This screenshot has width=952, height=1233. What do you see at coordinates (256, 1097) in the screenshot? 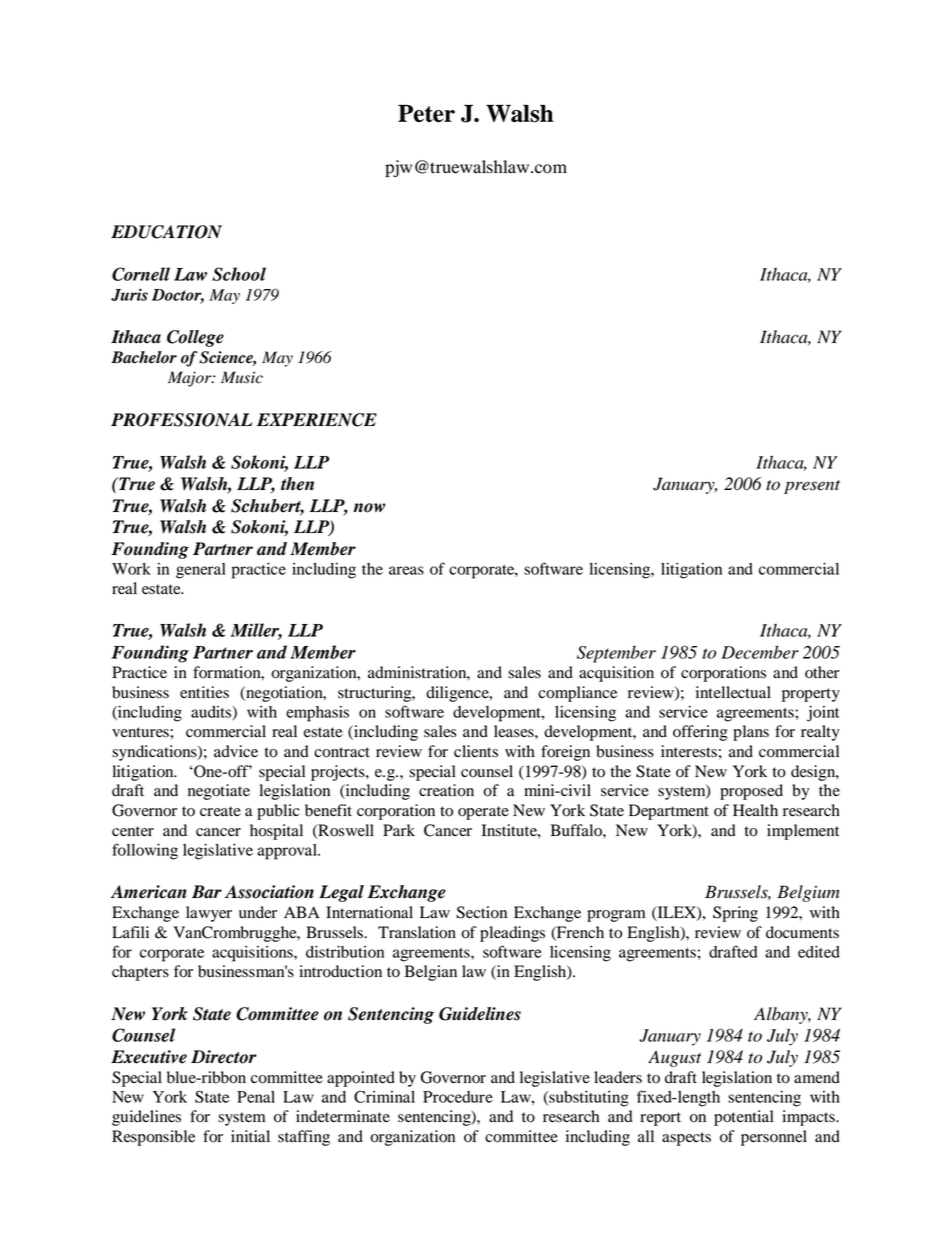
I see `Penal` at bounding box center [256, 1097].
